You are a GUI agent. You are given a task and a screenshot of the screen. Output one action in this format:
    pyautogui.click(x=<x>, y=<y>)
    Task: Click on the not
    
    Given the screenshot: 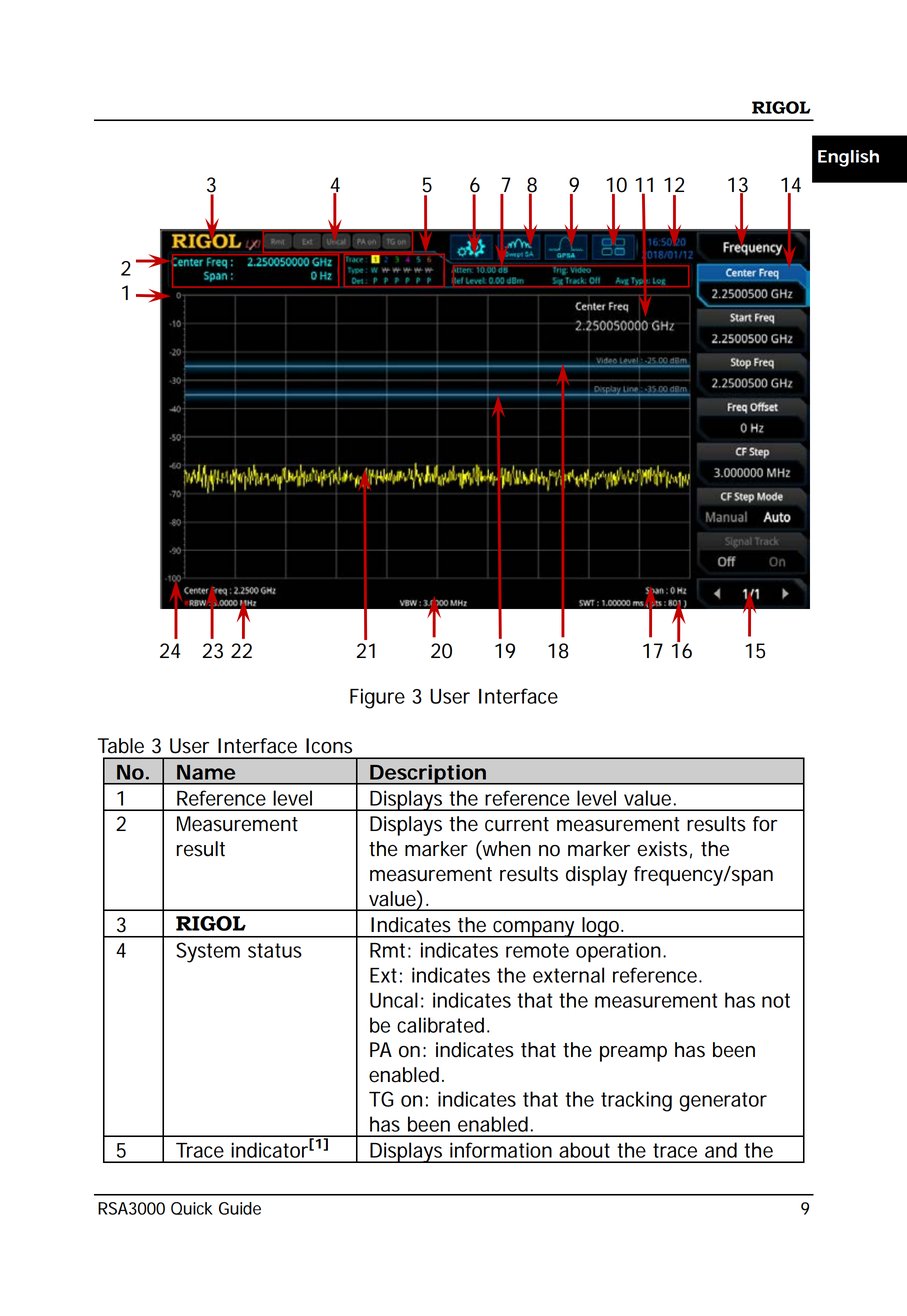 What is the action you would take?
    pyautogui.click(x=776, y=1000)
